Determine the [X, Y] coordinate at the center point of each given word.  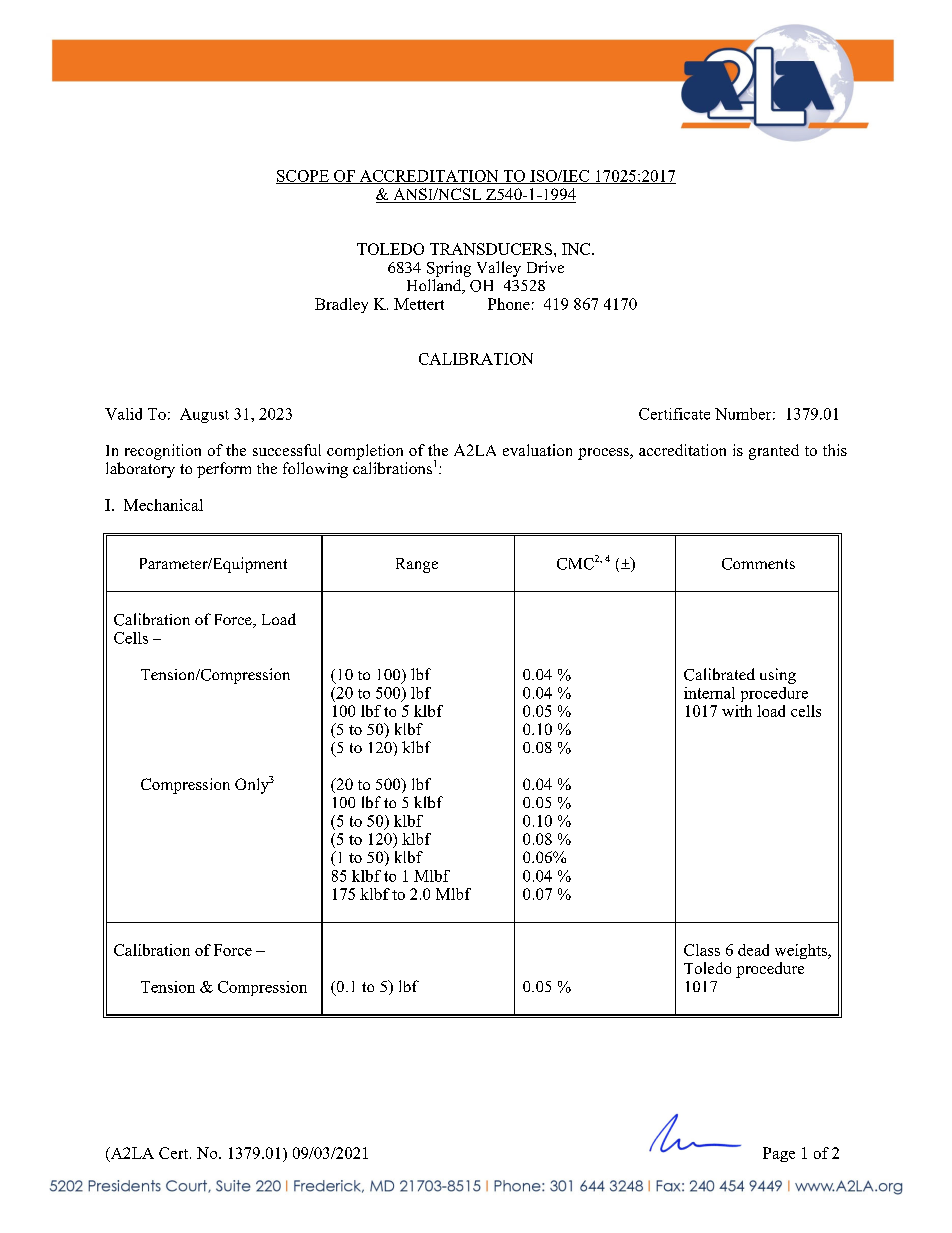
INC [577, 249]
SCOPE [303, 177]
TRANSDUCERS [491, 249]
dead [753, 950]
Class [702, 950]
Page [779, 1154]
